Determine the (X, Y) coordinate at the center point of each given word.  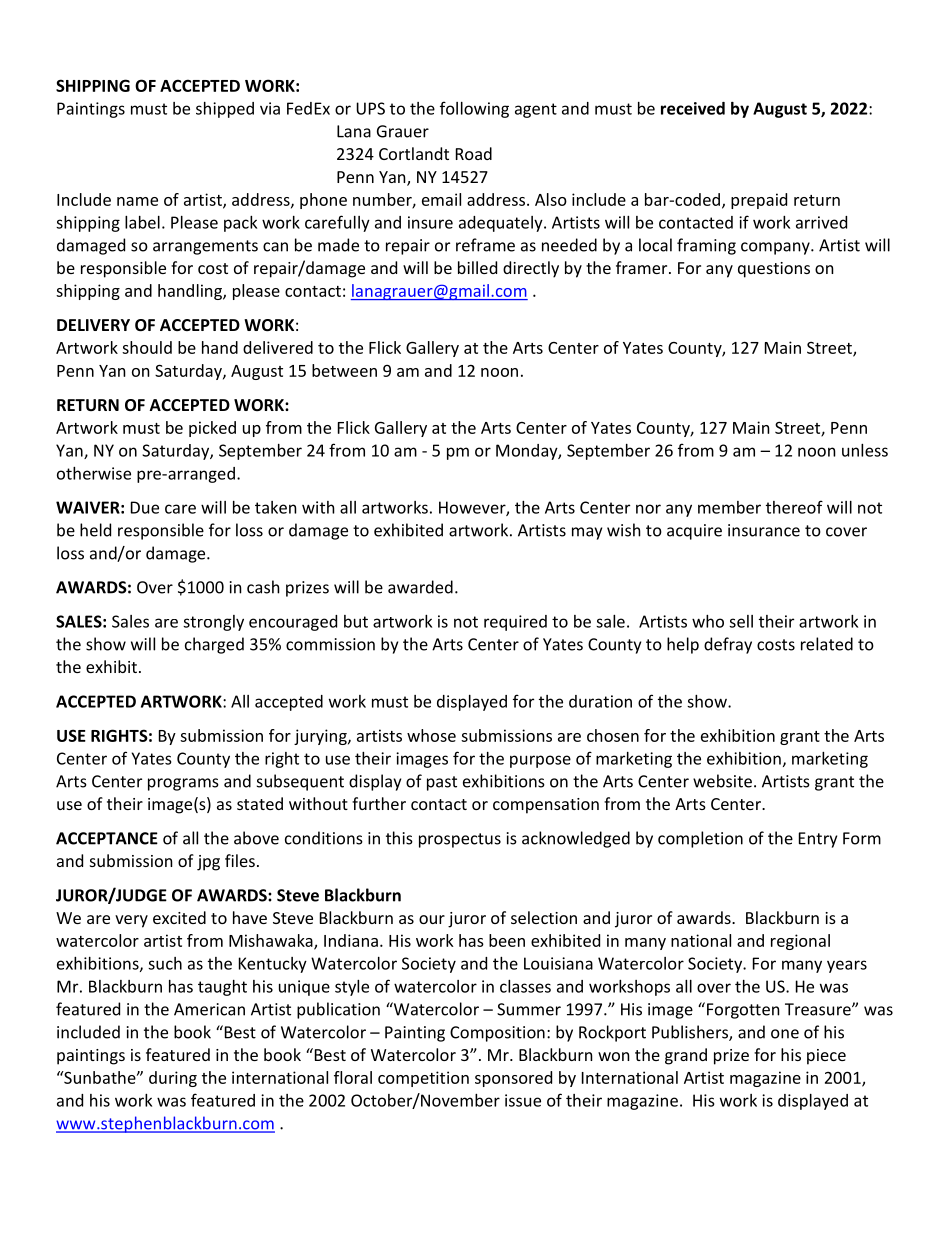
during (173, 1079)
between (344, 370)
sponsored (513, 1079)
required (515, 623)
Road (474, 153)
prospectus (460, 840)
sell (741, 621)
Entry (818, 840)
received (693, 108)
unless (865, 450)
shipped (225, 110)
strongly (213, 623)
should (147, 347)
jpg (208, 863)
